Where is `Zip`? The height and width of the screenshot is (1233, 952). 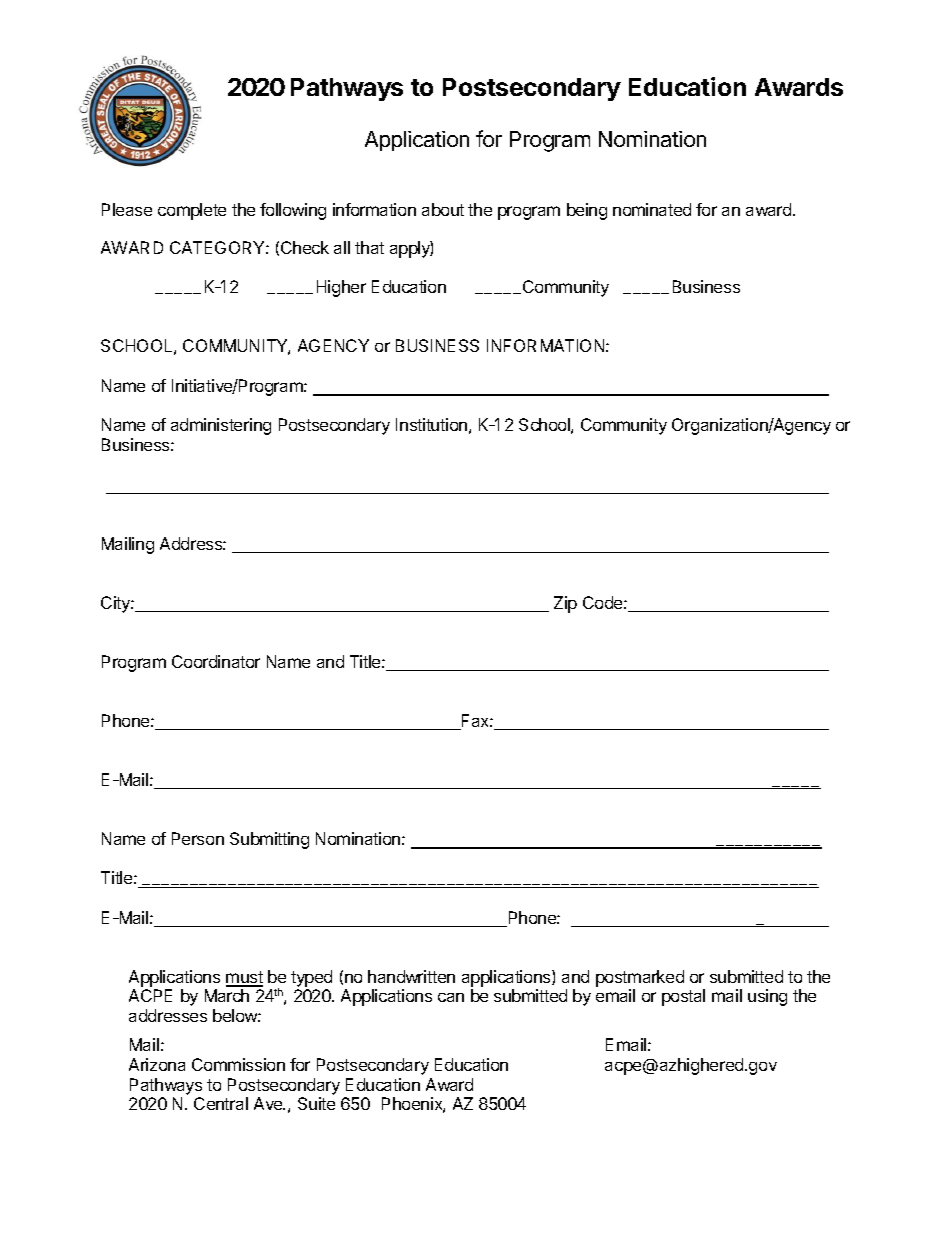
Zip is located at coordinates (565, 604).
